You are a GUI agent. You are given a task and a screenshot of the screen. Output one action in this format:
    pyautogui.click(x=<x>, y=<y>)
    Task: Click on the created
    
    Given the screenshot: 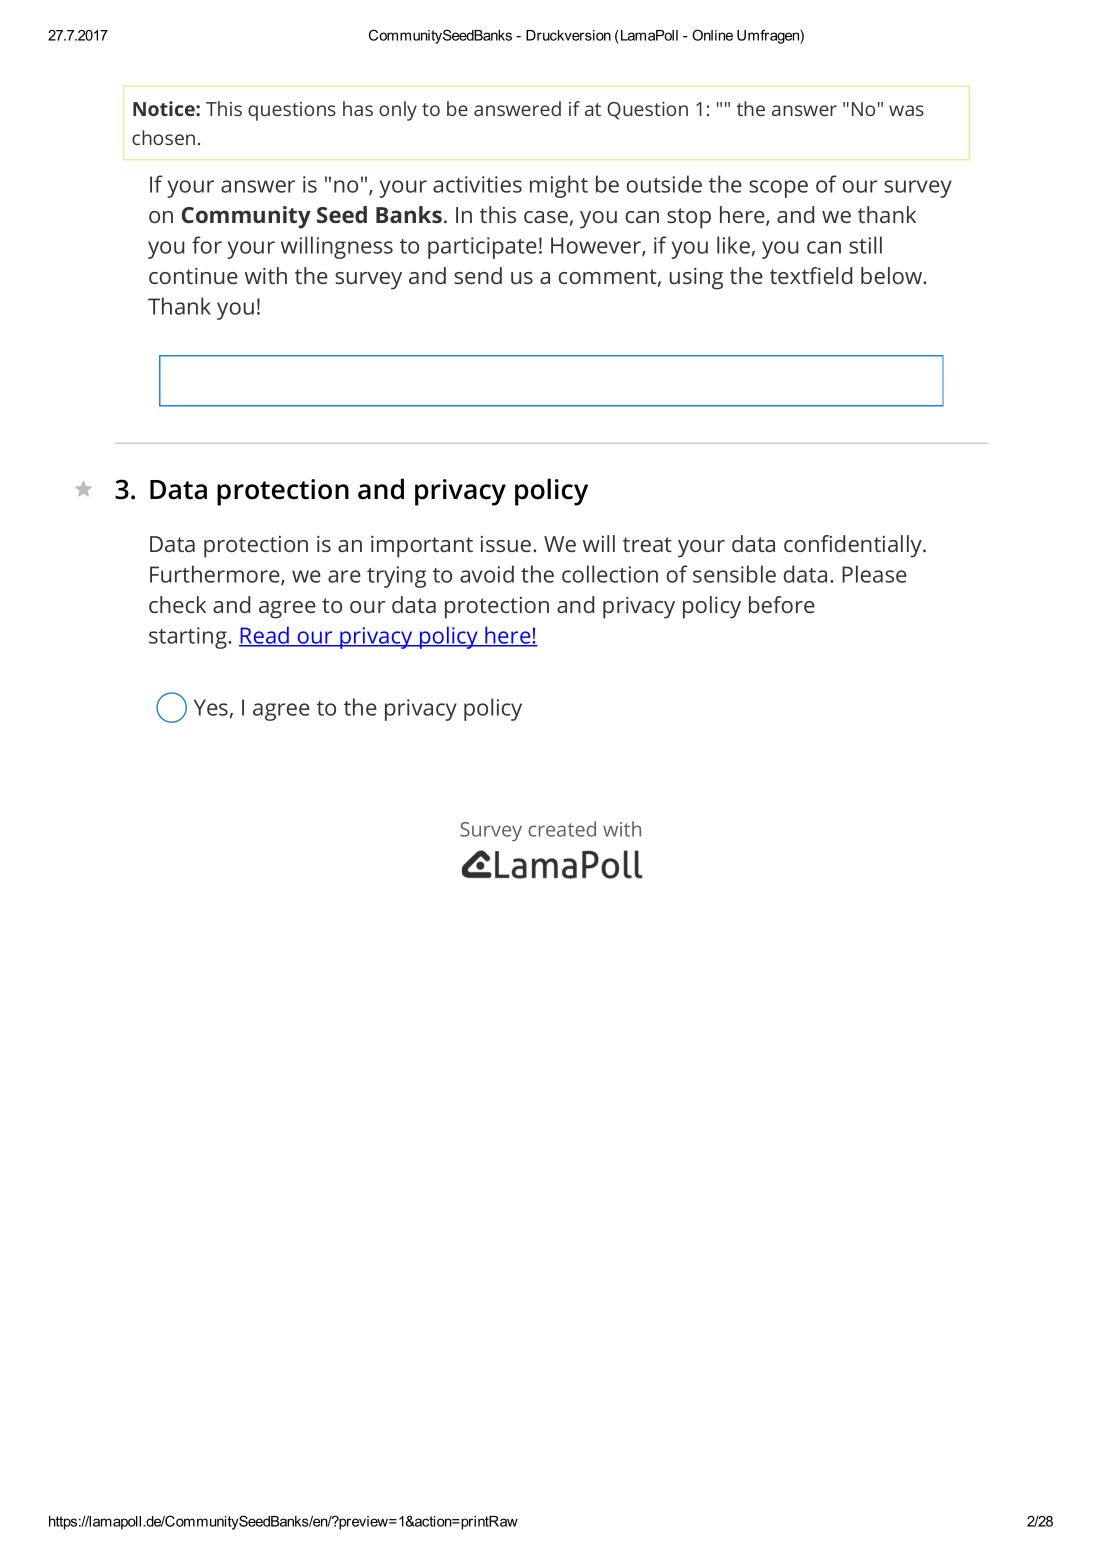 What is the action you would take?
    pyautogui.click(x=562, y=829)
